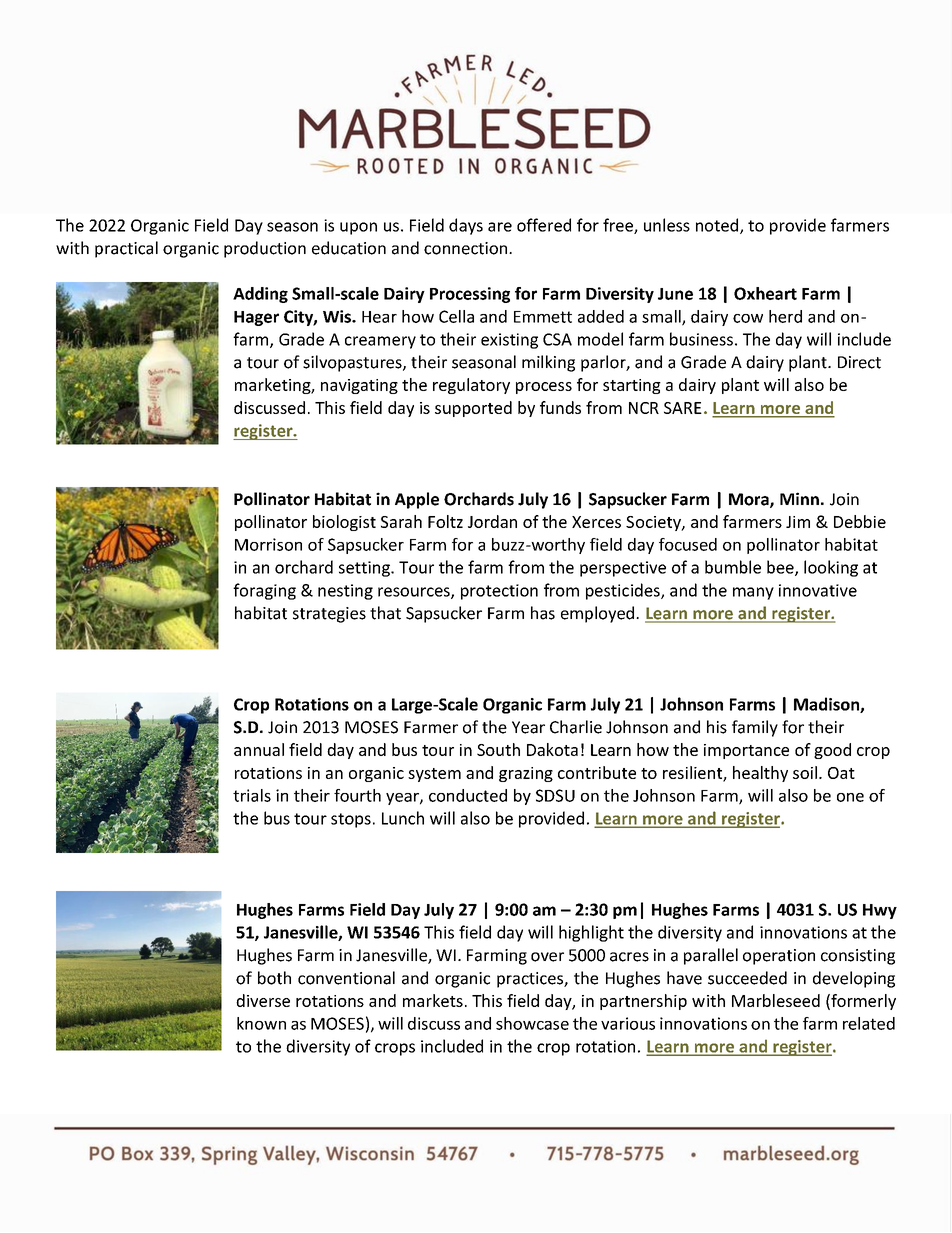 Image resolution: width=952 pixels, height=1233 pixels. What do you see at coordinates (264, 591) in the screenshot?
I see `foraging` at bounding box center [264, 591].
